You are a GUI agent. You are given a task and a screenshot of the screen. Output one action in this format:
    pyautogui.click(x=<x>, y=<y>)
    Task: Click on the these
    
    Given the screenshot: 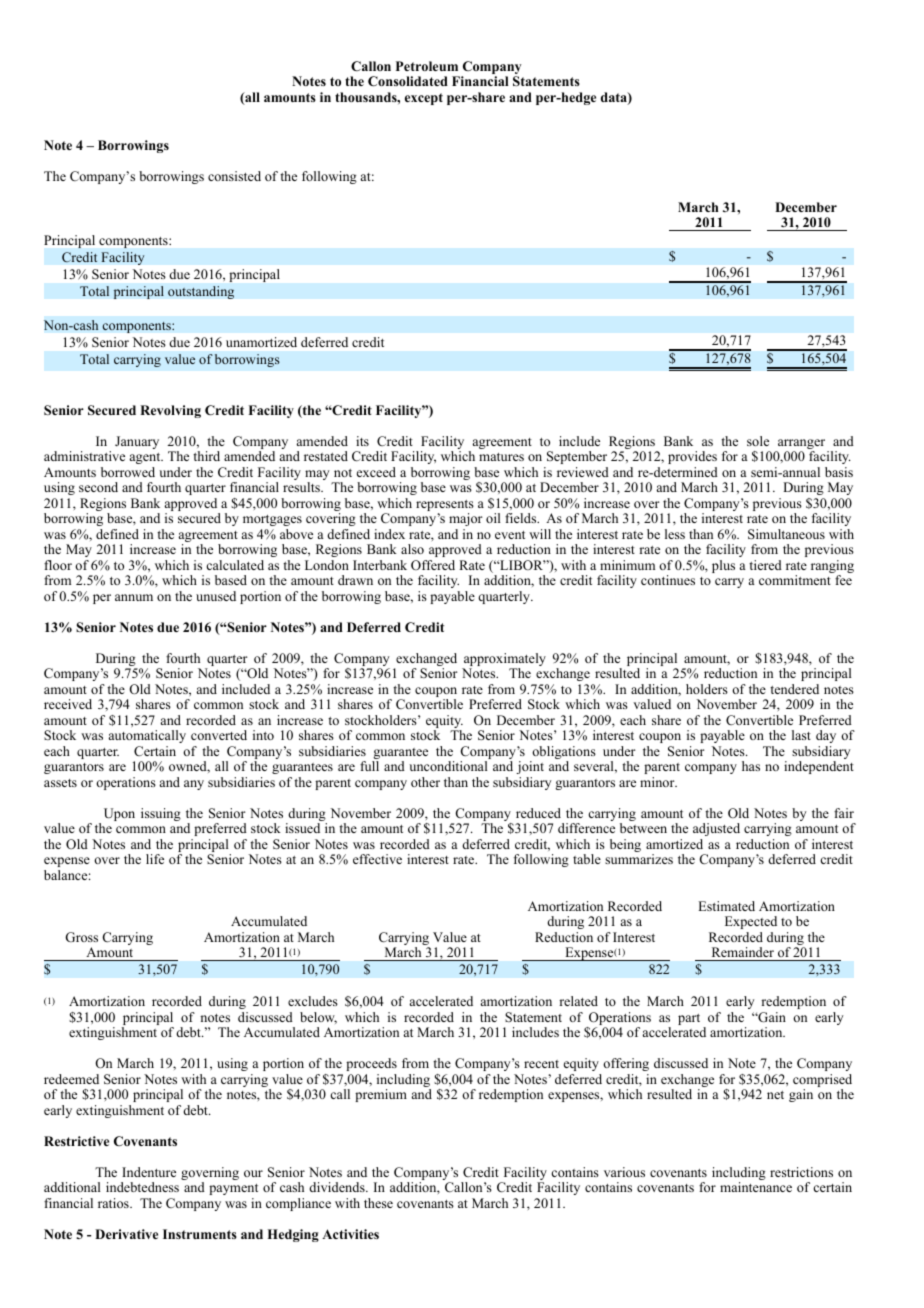 What is the action you would take?
    pyautogui.click(x=378, y=1203)
